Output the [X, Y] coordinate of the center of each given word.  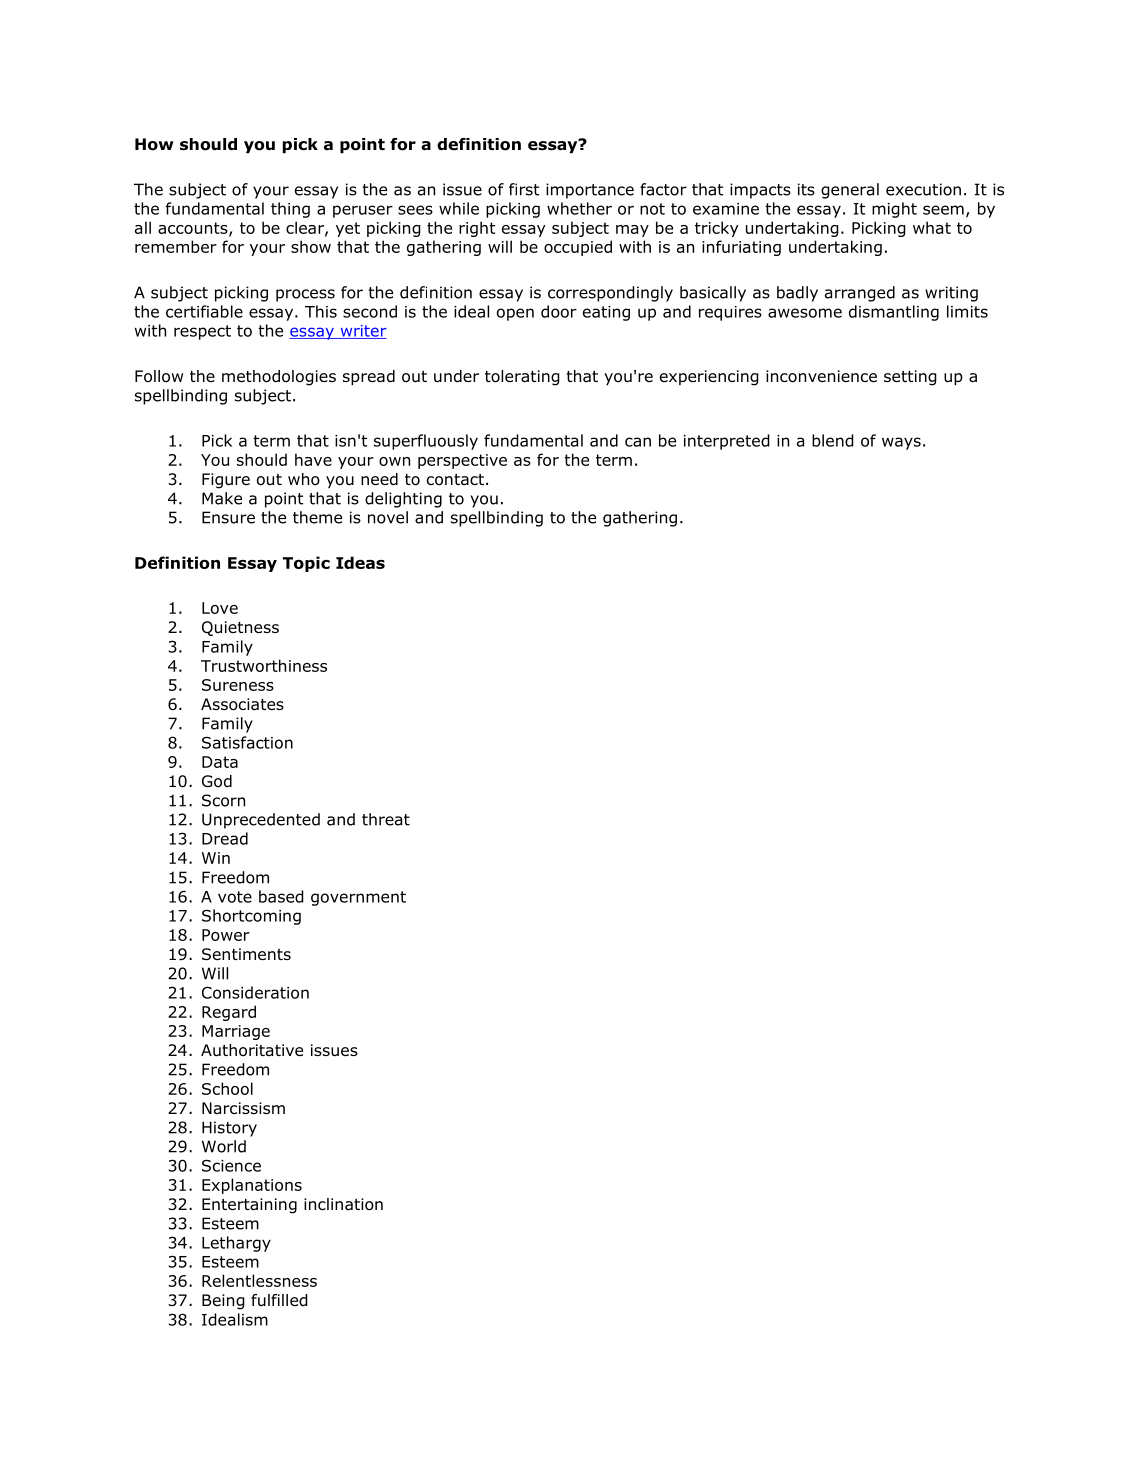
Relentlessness [259, 1280]
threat [386, 819]
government [358, 898]
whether [579, 208]
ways [901, 443]
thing [290, 210]
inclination [343, 1204]
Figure [226, 481]
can [638, 442]
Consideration [255, 992]
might [894, 210]
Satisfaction [247, 742]
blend [833, 440]
